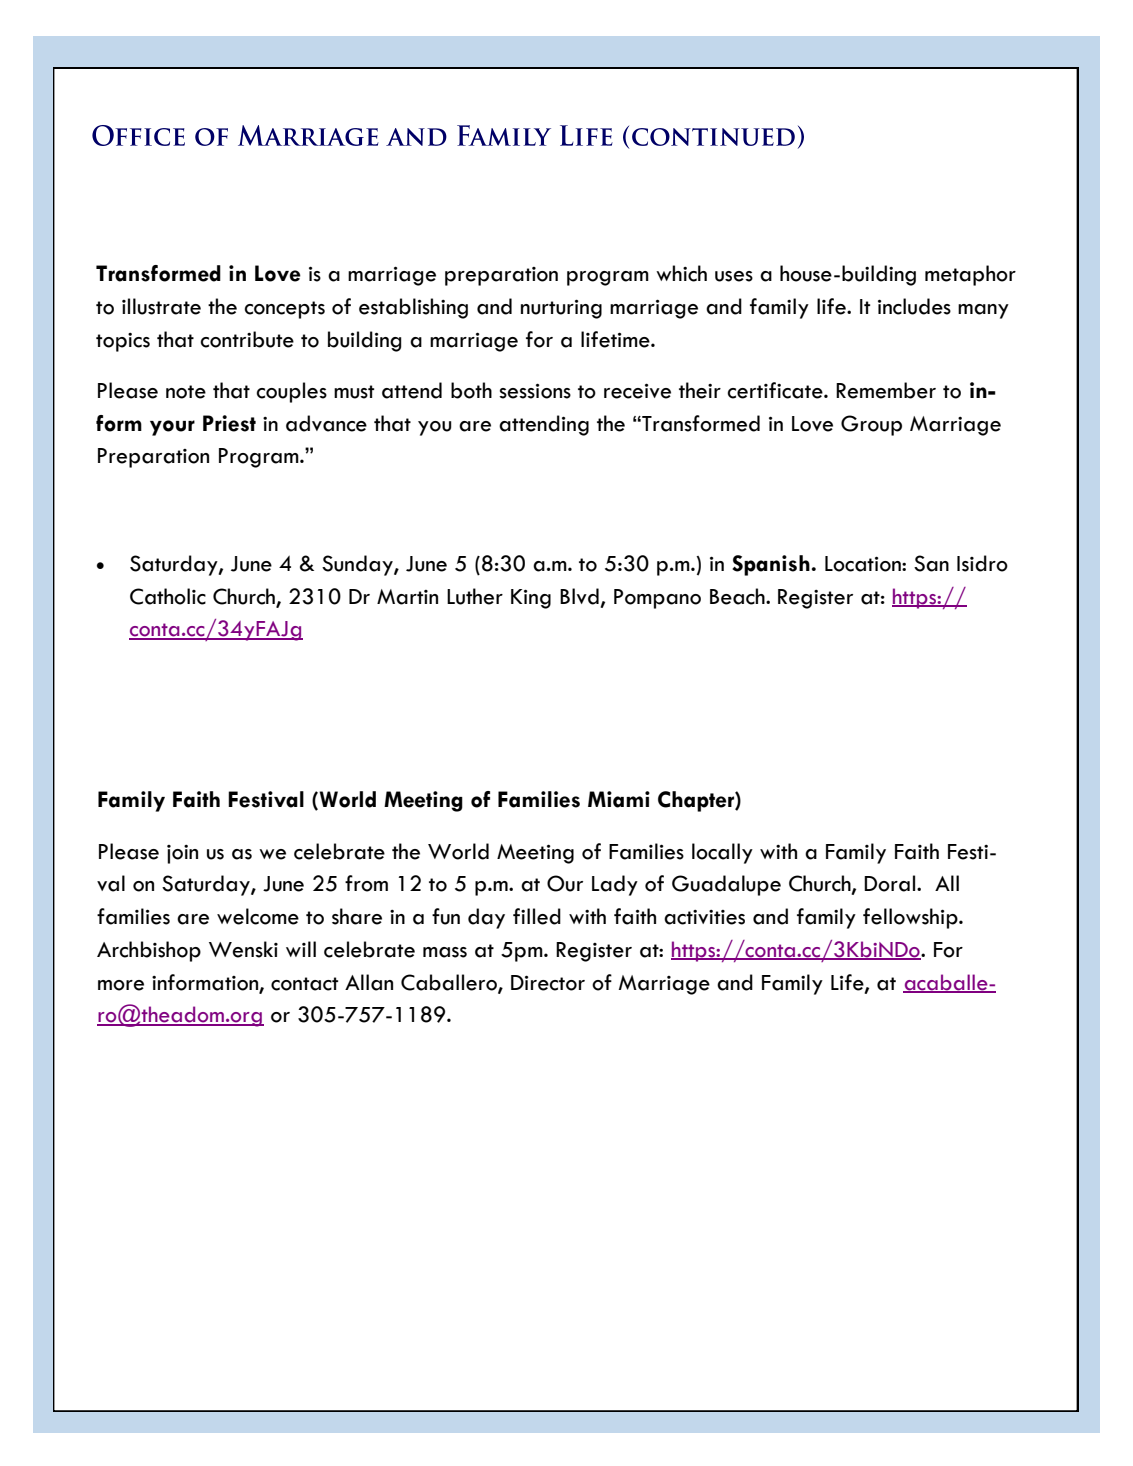 This image has height=1466, width=1133. I want to click on includes, so click(914, 306).
